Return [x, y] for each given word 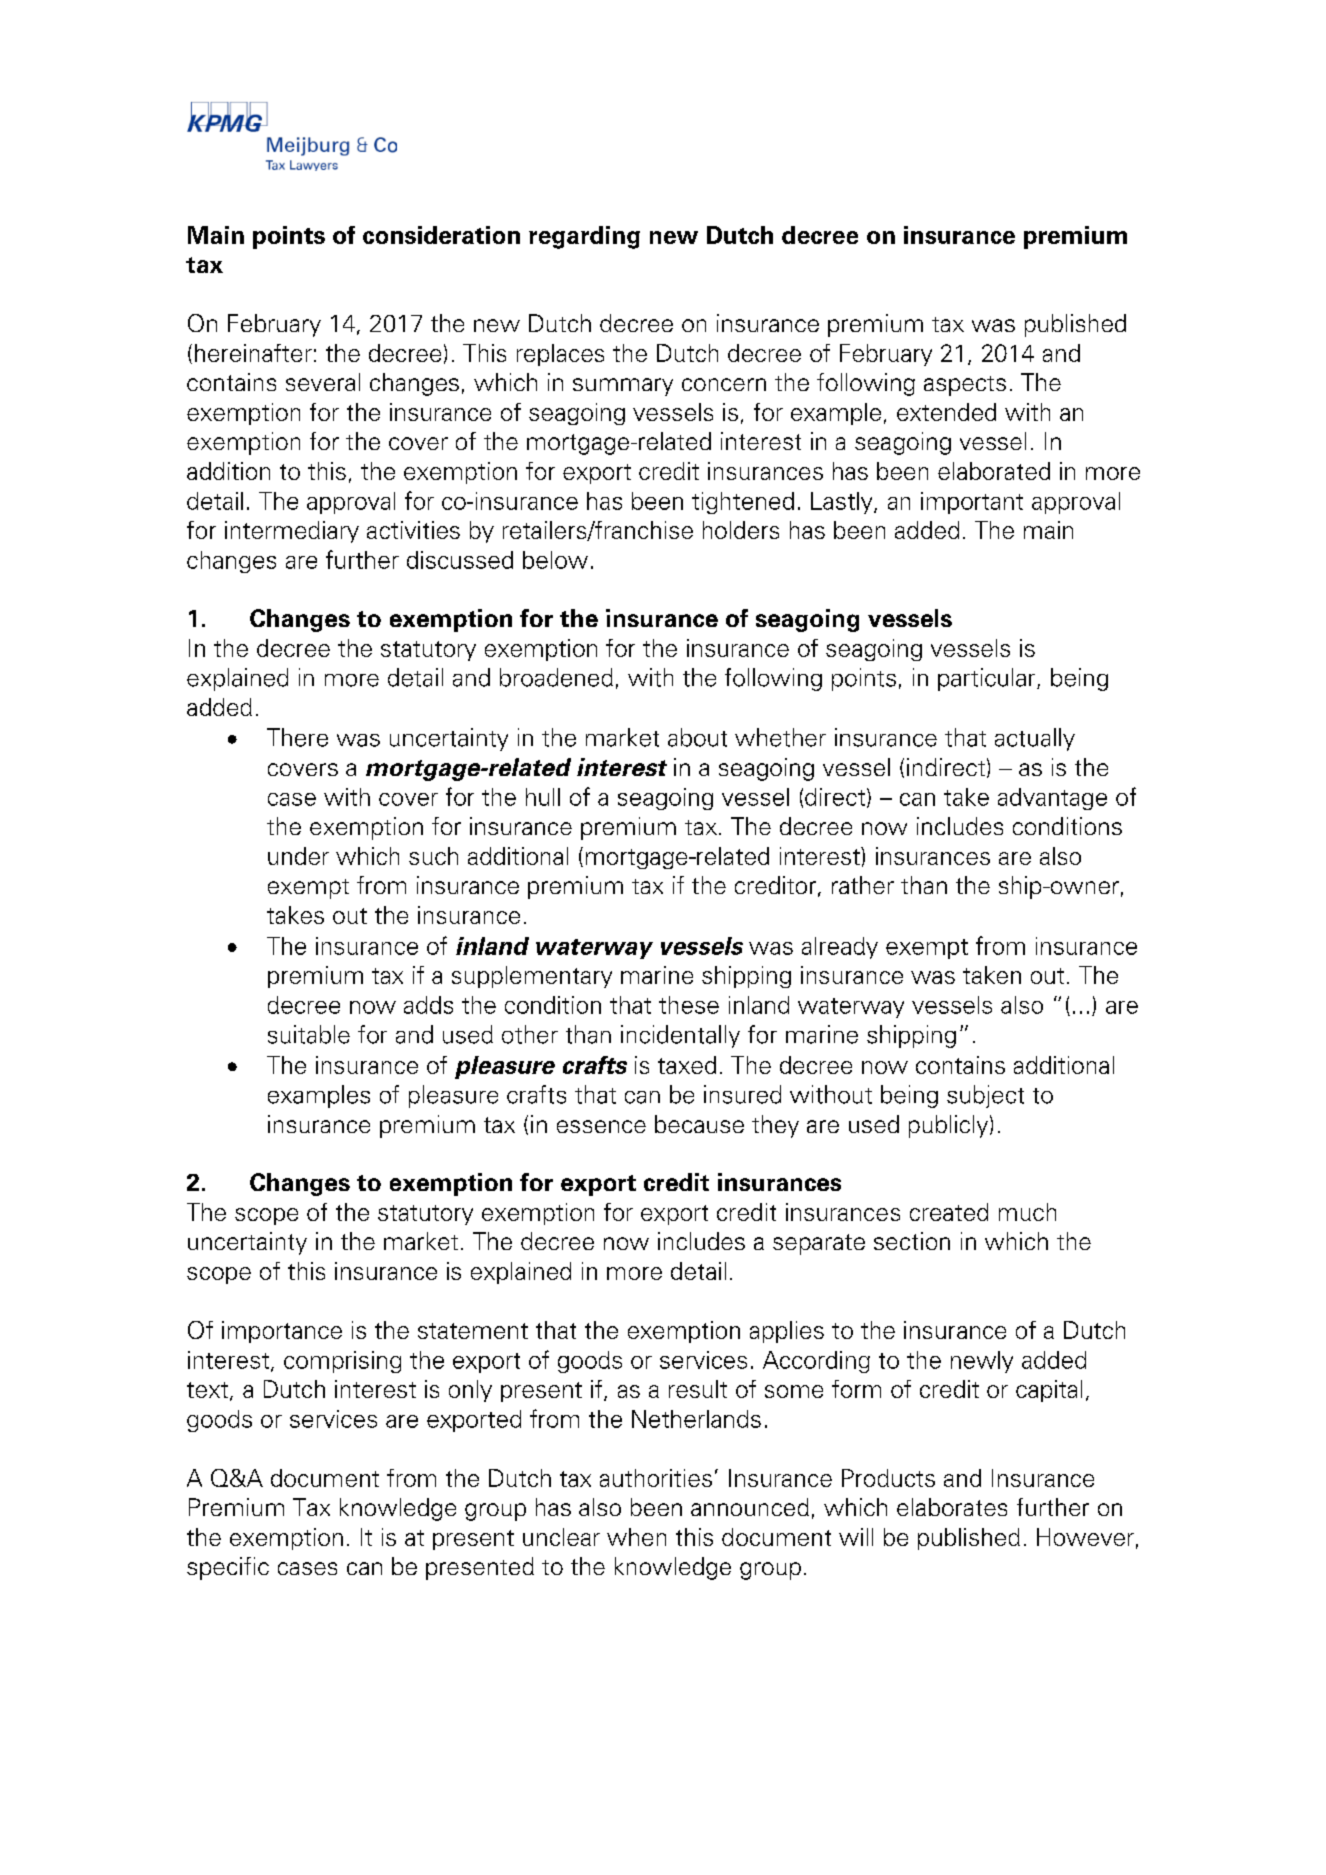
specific [228, 1568]
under [298, 856]
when [636, 1537]
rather [863, 885]
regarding [584, 237]
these [689, 1005]
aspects [965, 386]
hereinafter [253, 353]
